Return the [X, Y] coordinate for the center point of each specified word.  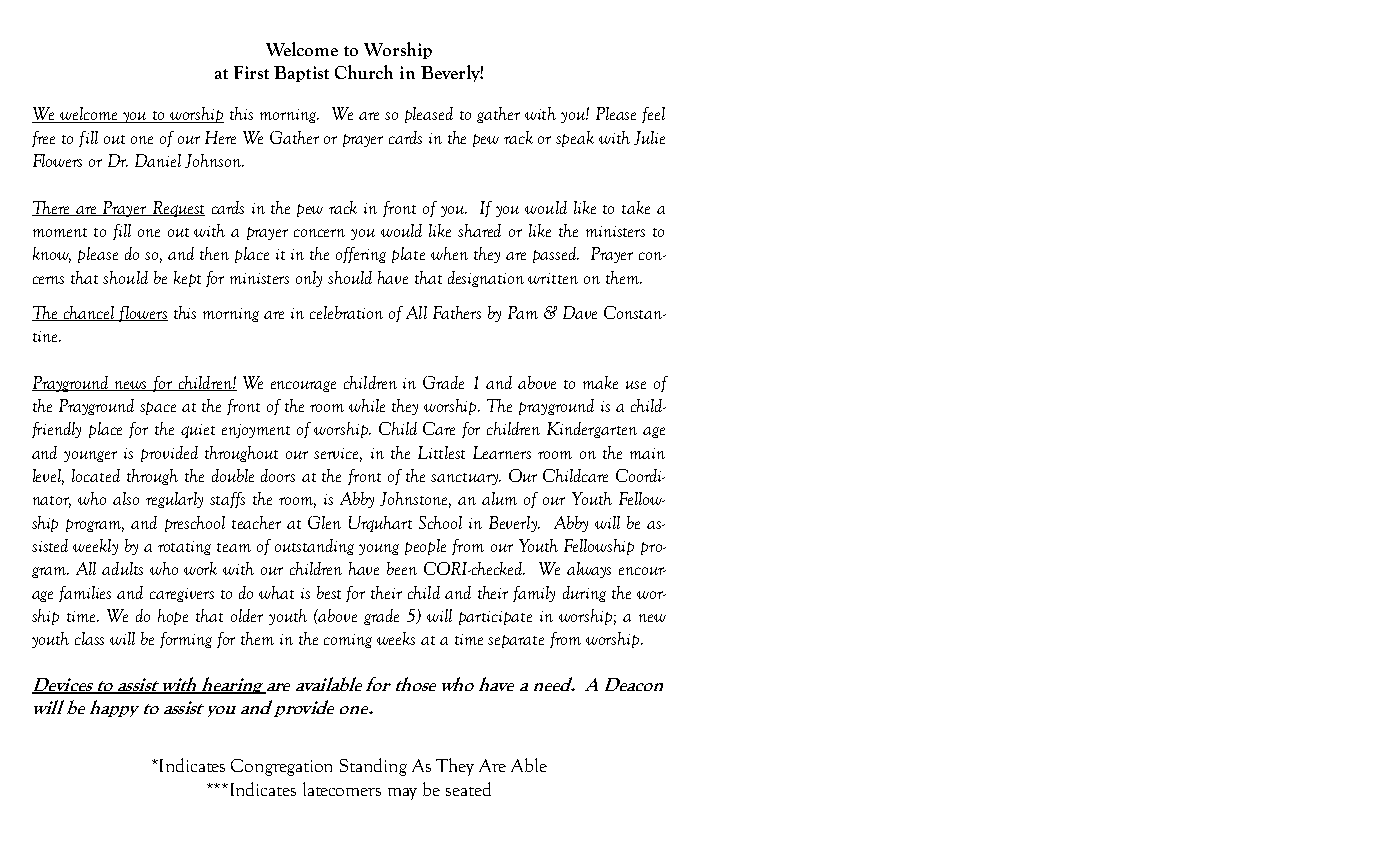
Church [364, 72]
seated [468, 789]
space [158, 408]
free [43, 139]
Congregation [281, 767]
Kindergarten [592, 430]
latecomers [342, 789]
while [367, 405]
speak [575, 139]
